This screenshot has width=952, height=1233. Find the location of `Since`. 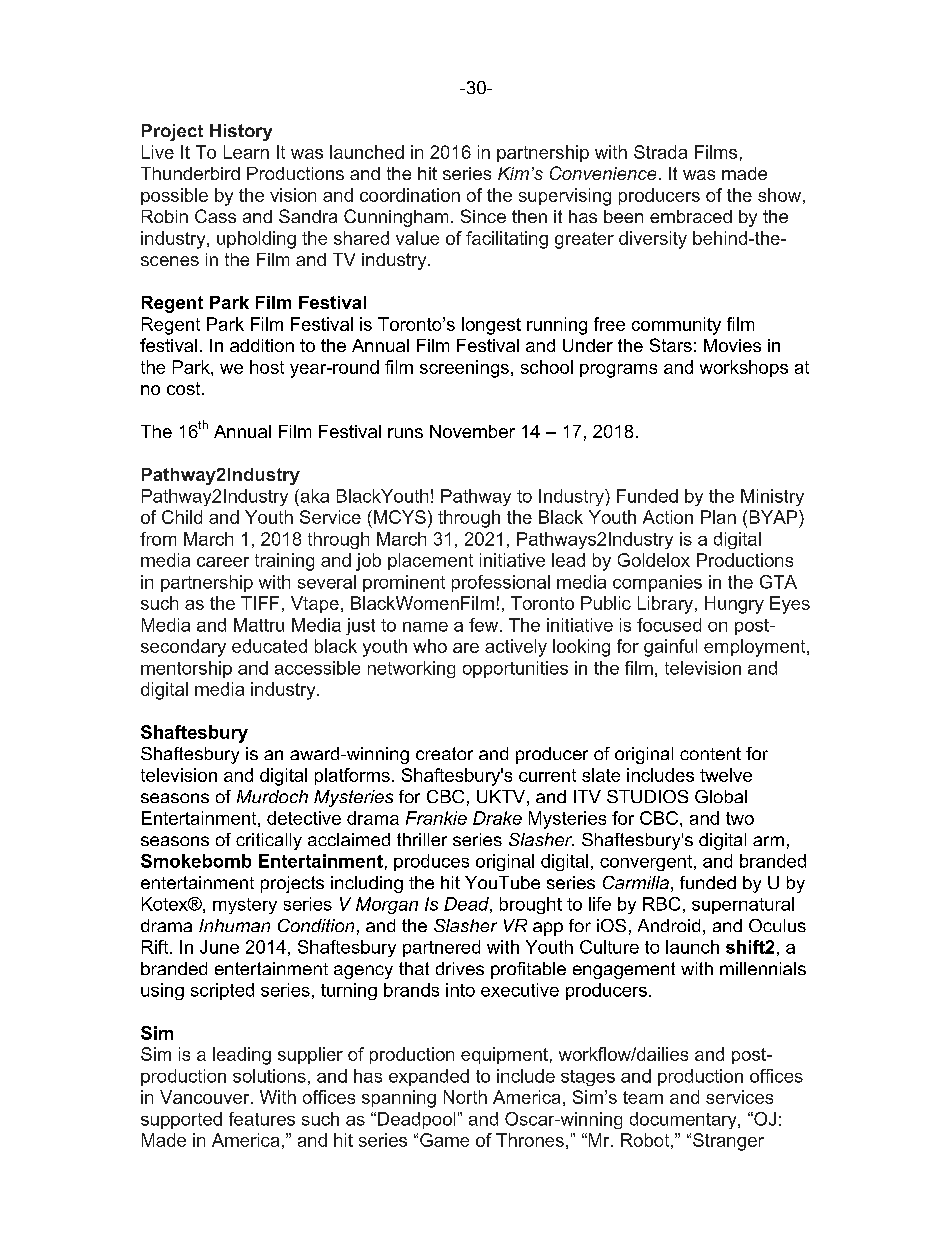

Since is located at coordinates (483, 216).
